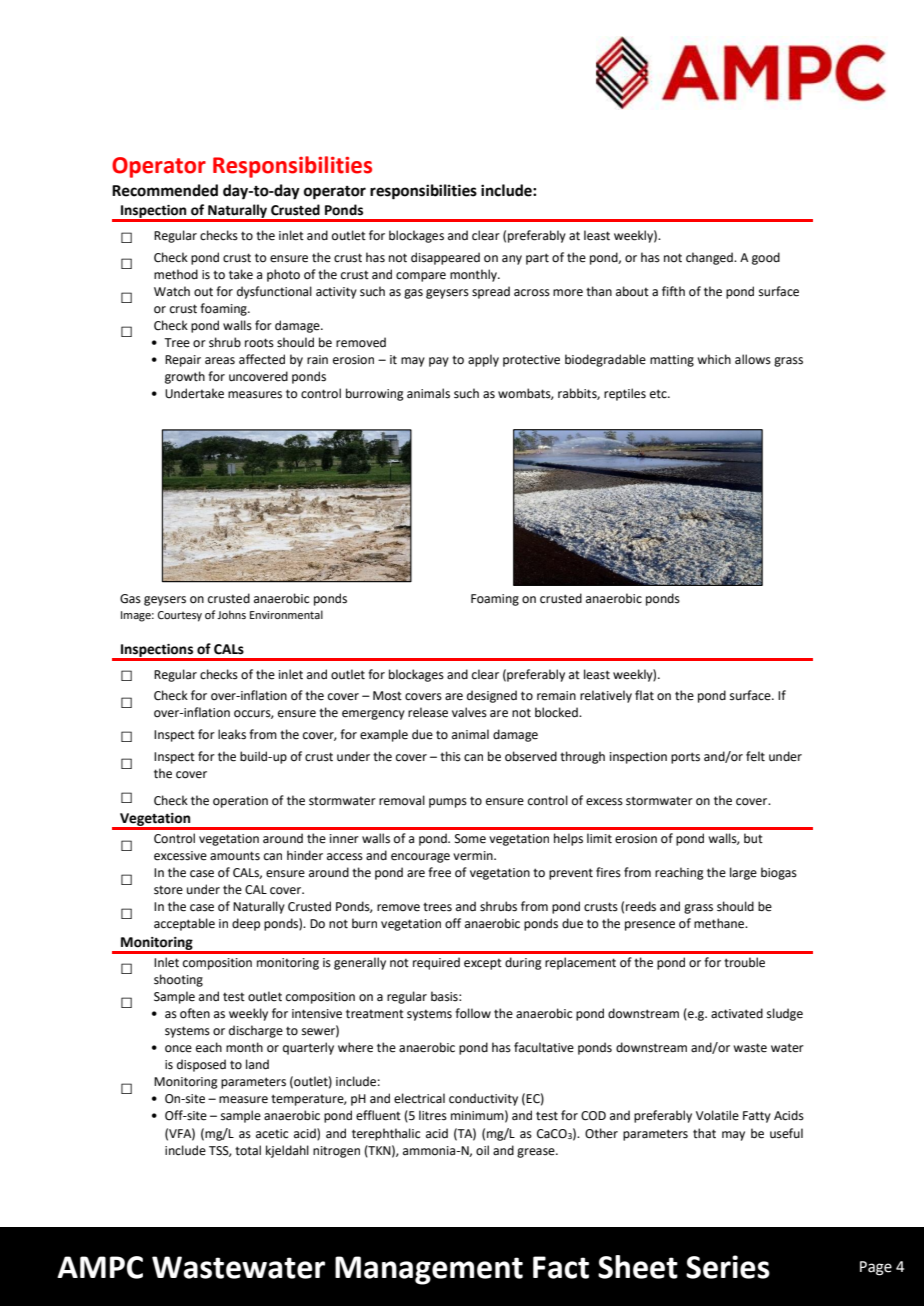  Describe the element at coordinates (531, 756) in the image. I see `observed` at that location.
